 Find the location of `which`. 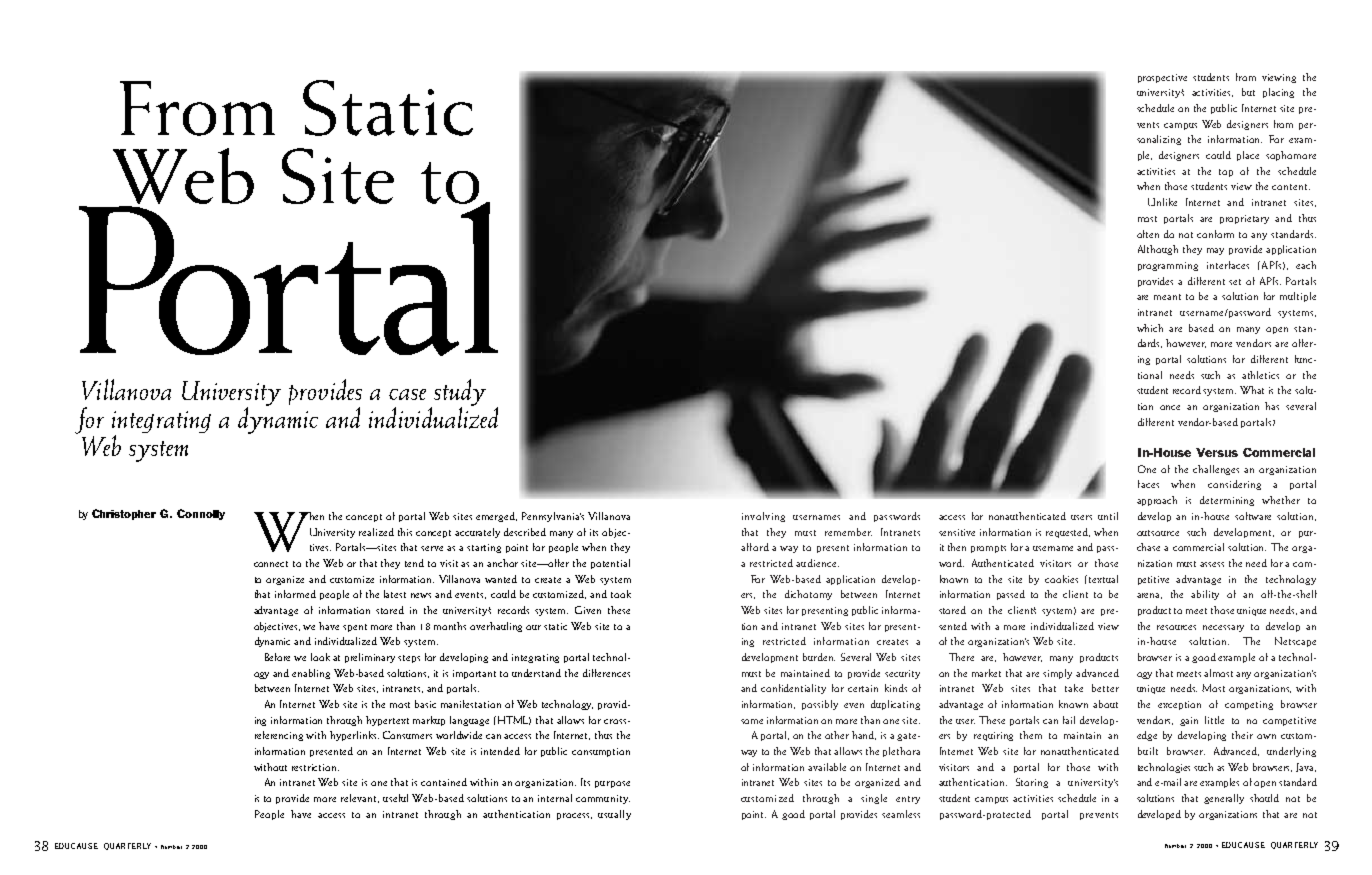

which is located at coordinates (1150, 328).
